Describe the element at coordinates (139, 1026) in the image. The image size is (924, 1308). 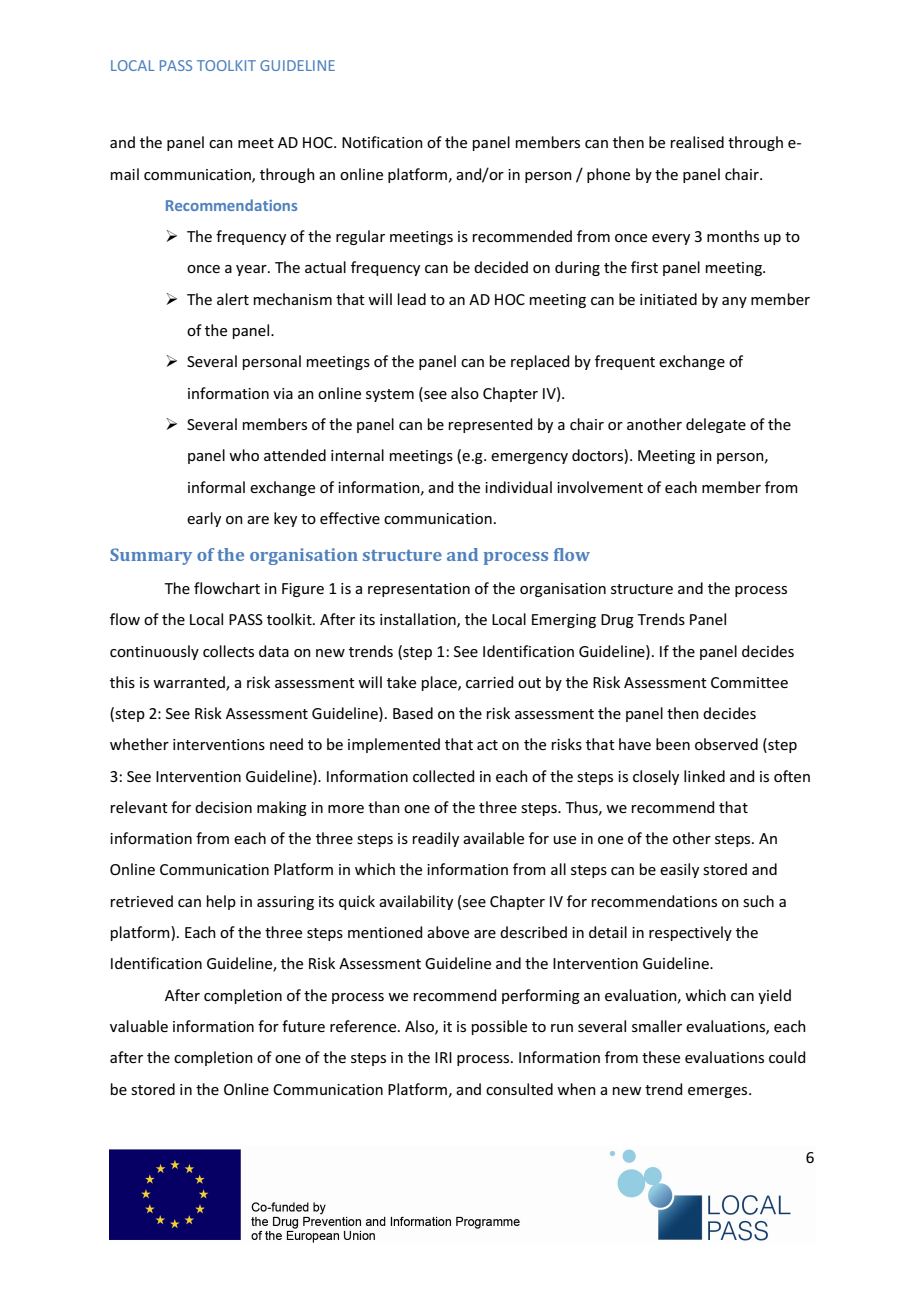
I see `valuable` at that location.
